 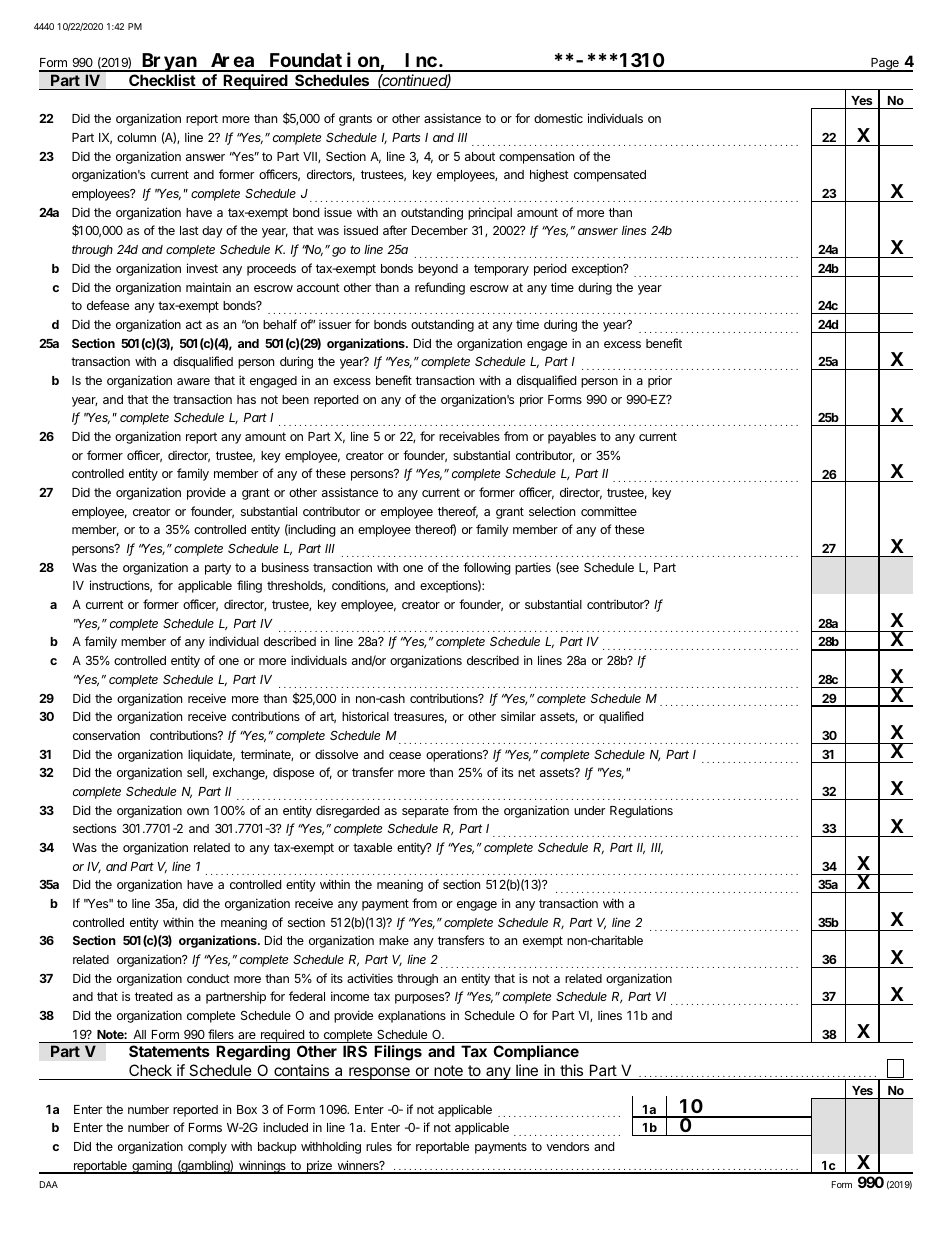 I want to click on gaming, so click(x=152, y=1167).
